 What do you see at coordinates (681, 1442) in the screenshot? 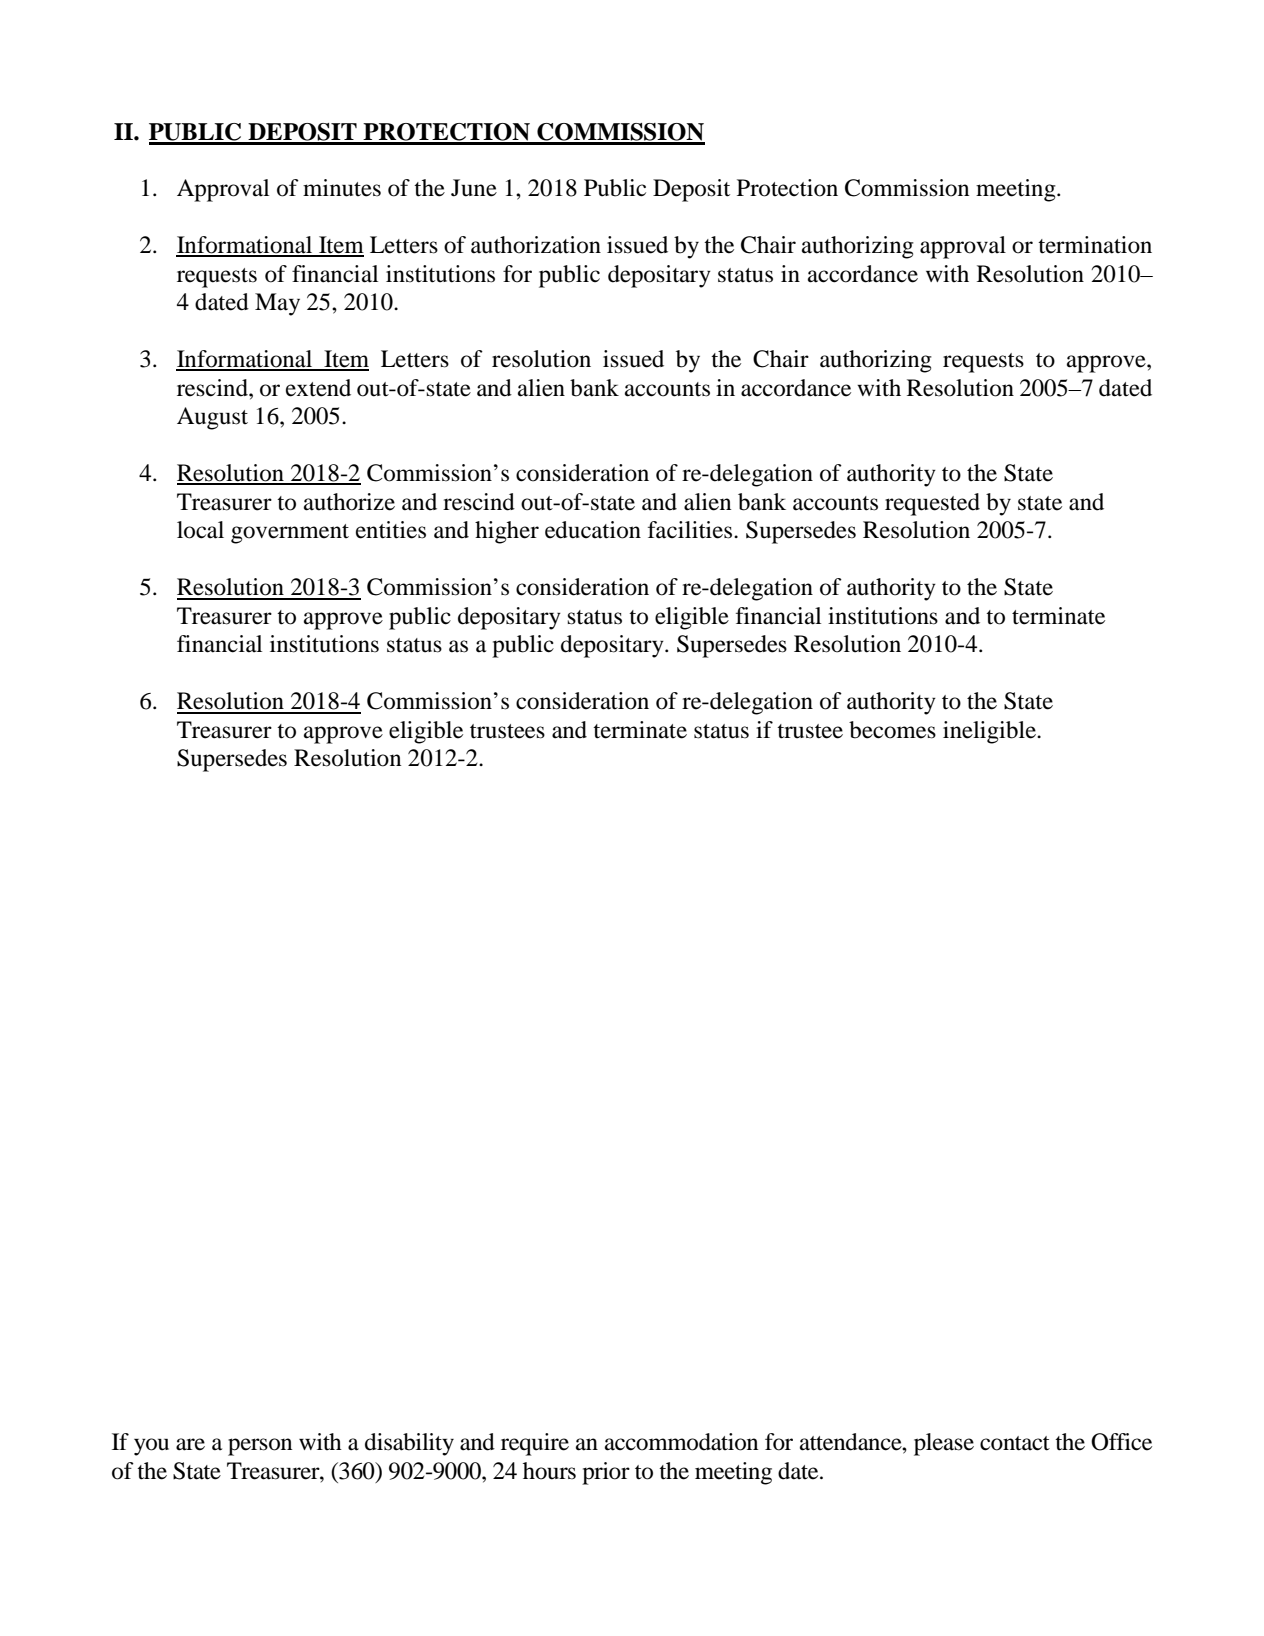
I see `accommodation` at bounding box center [681, 1442].
